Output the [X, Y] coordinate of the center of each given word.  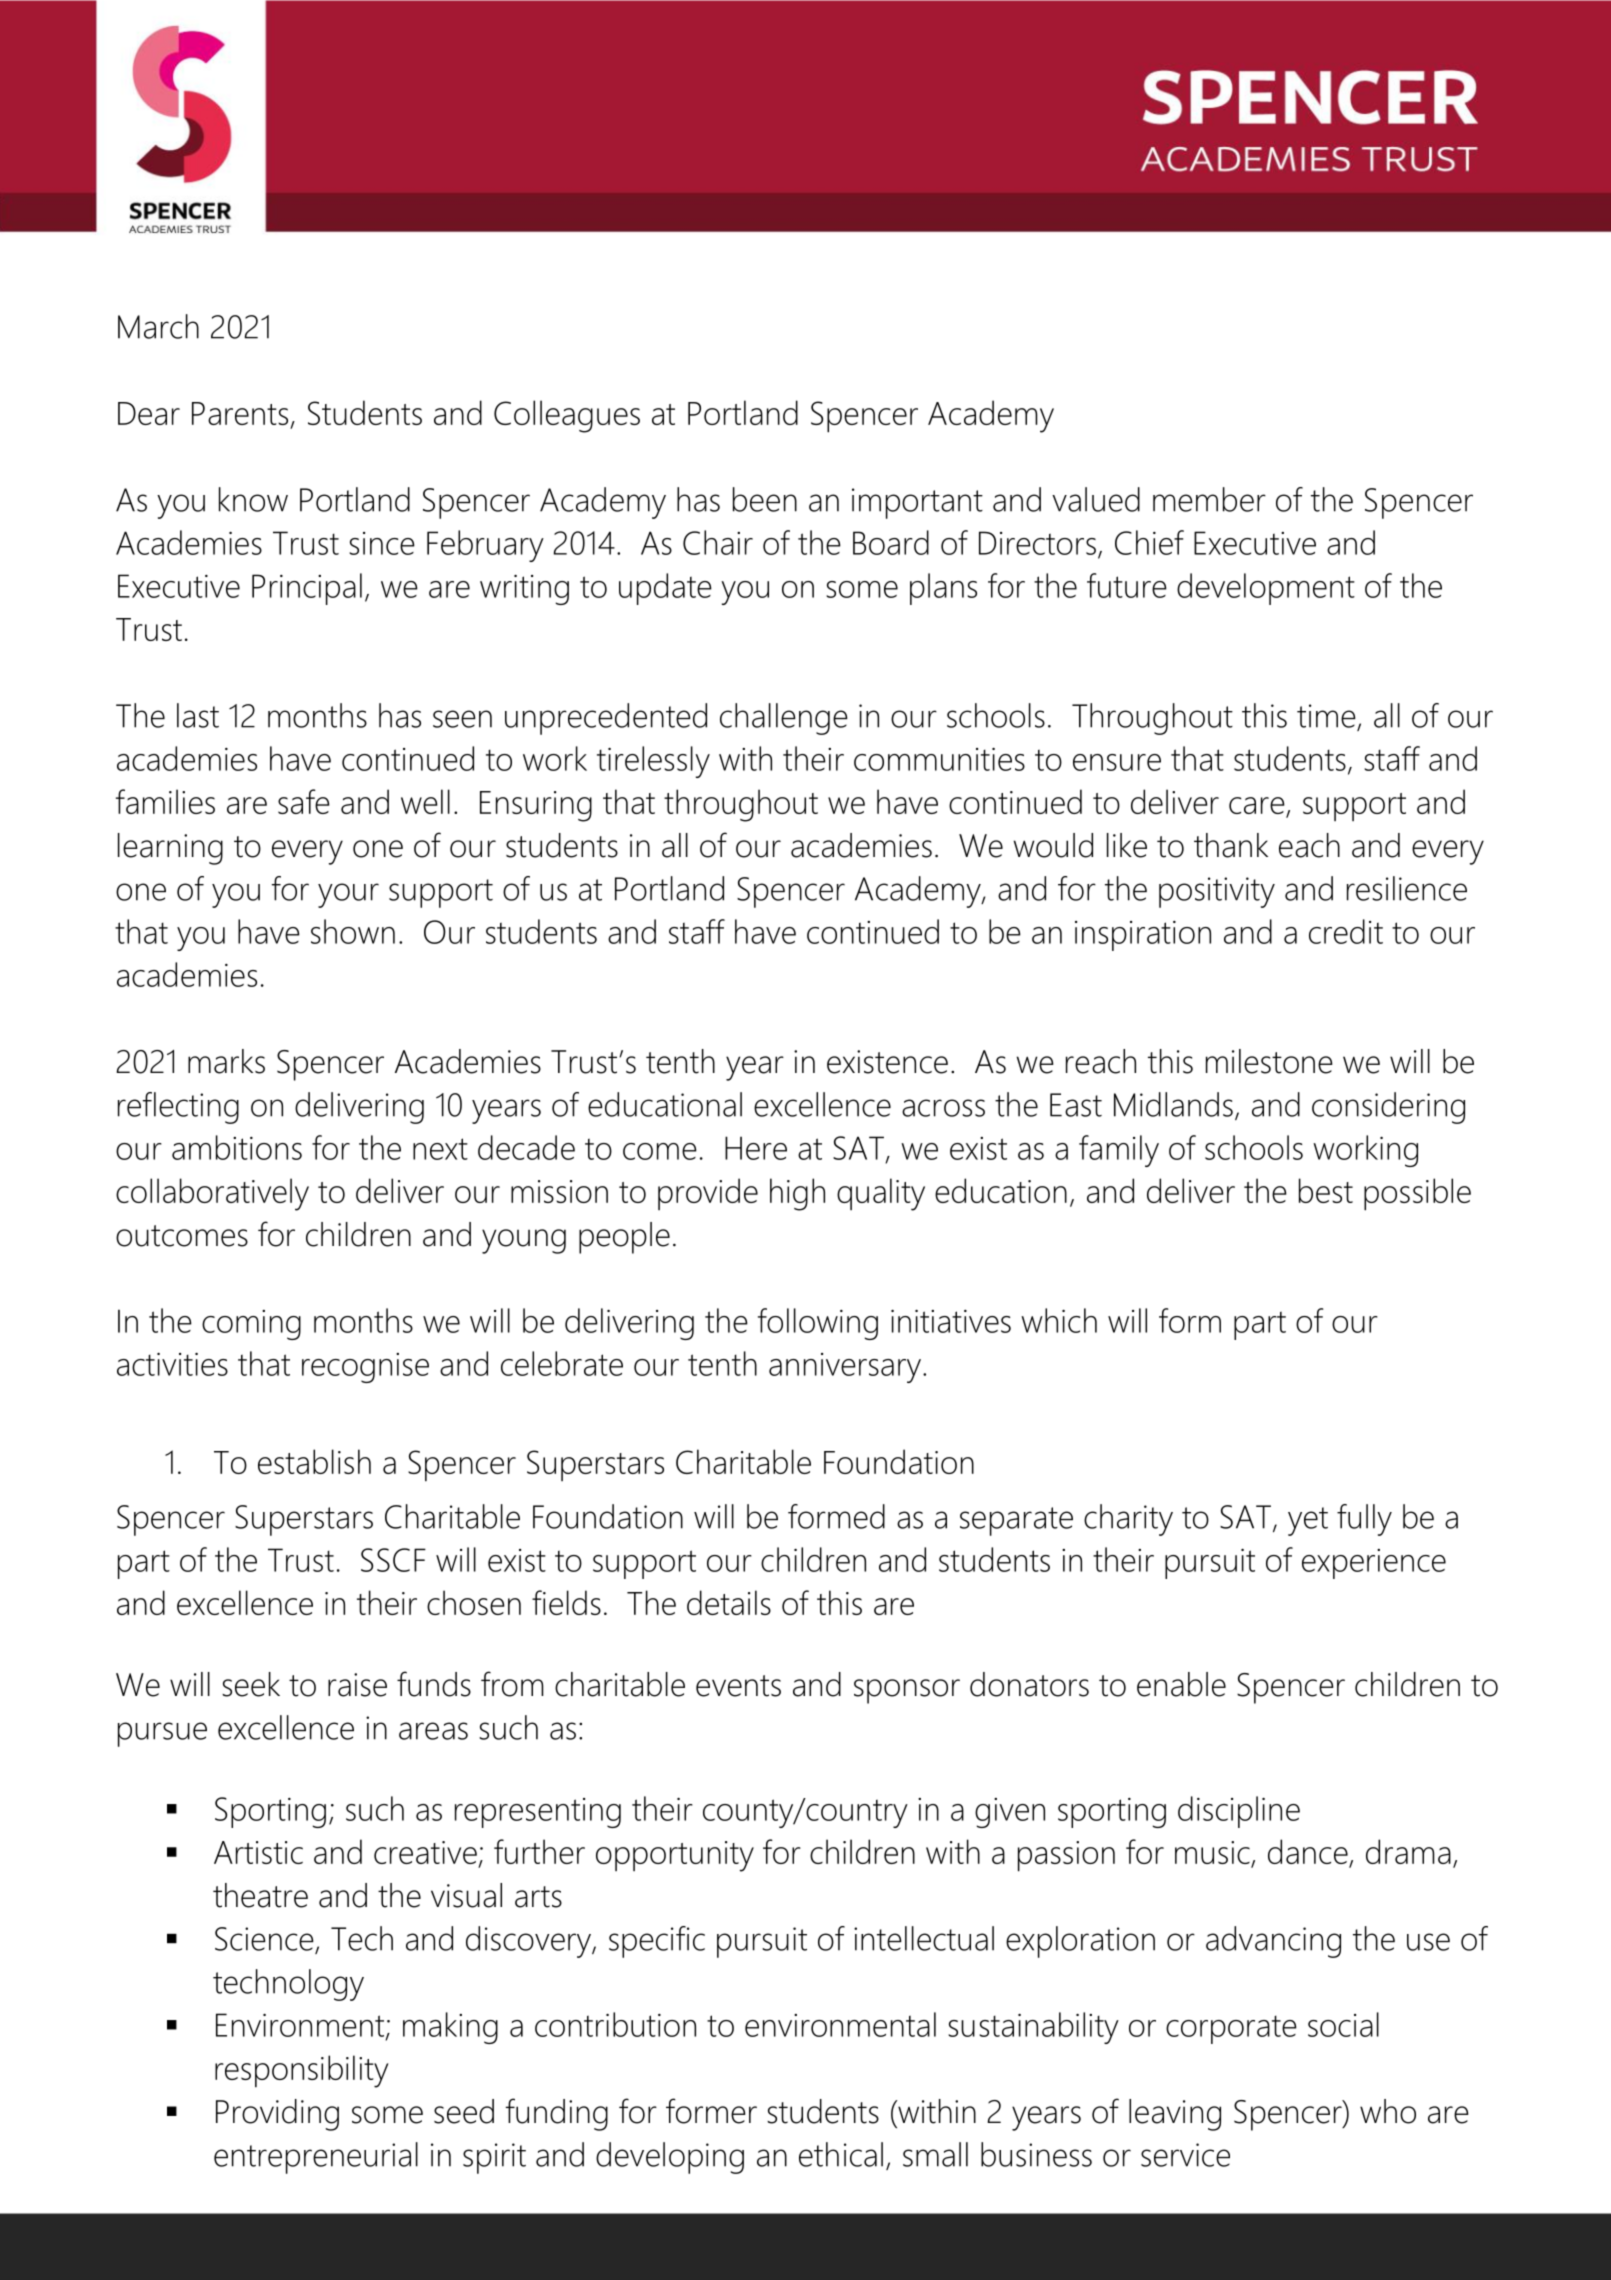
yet [1308, 1521]
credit [1346, 931]
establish [314, 1461]
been [765, 499]
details [729, 1602]
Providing [277, 2115]
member [1209, 499]
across [943, 1108]
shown [353, 931]
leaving [1175, 2115]
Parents [240, 413]
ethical [841, 2154]
